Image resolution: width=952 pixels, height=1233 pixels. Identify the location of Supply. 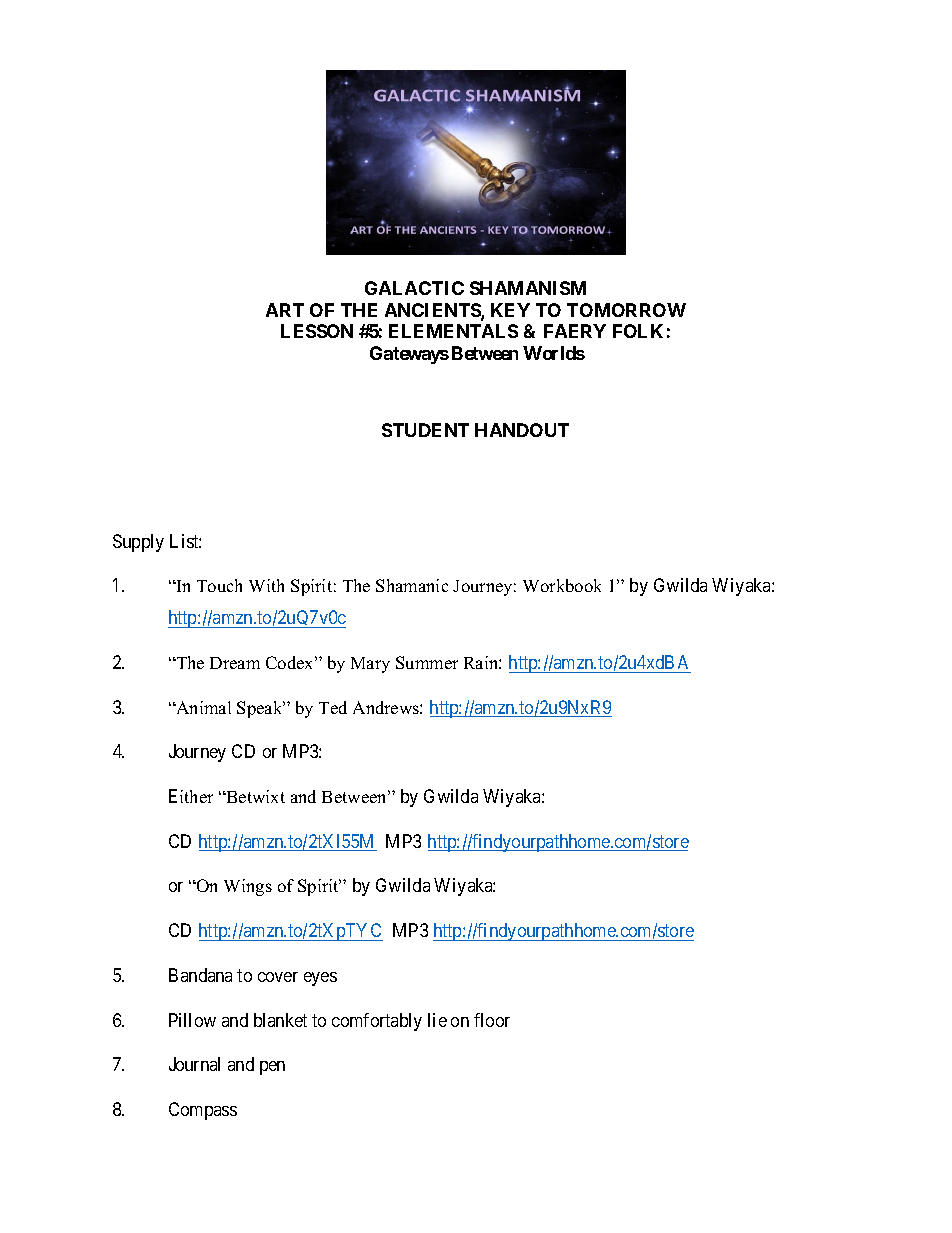
(138, 543).
